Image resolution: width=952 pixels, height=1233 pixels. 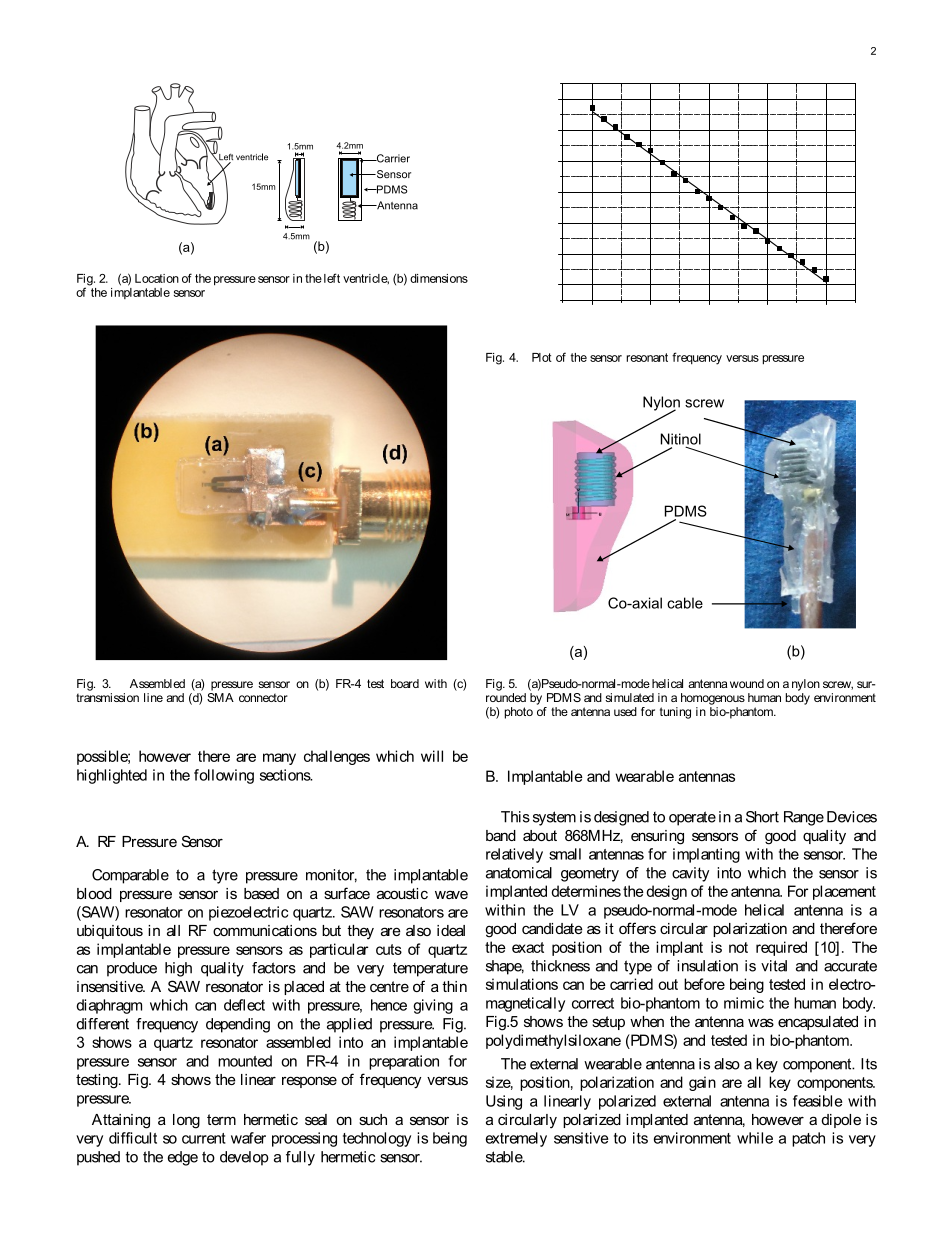 What do you see at coordinates (107, 697) in the screenshot?
I see `transmission` at bounding box center [107, 697].
